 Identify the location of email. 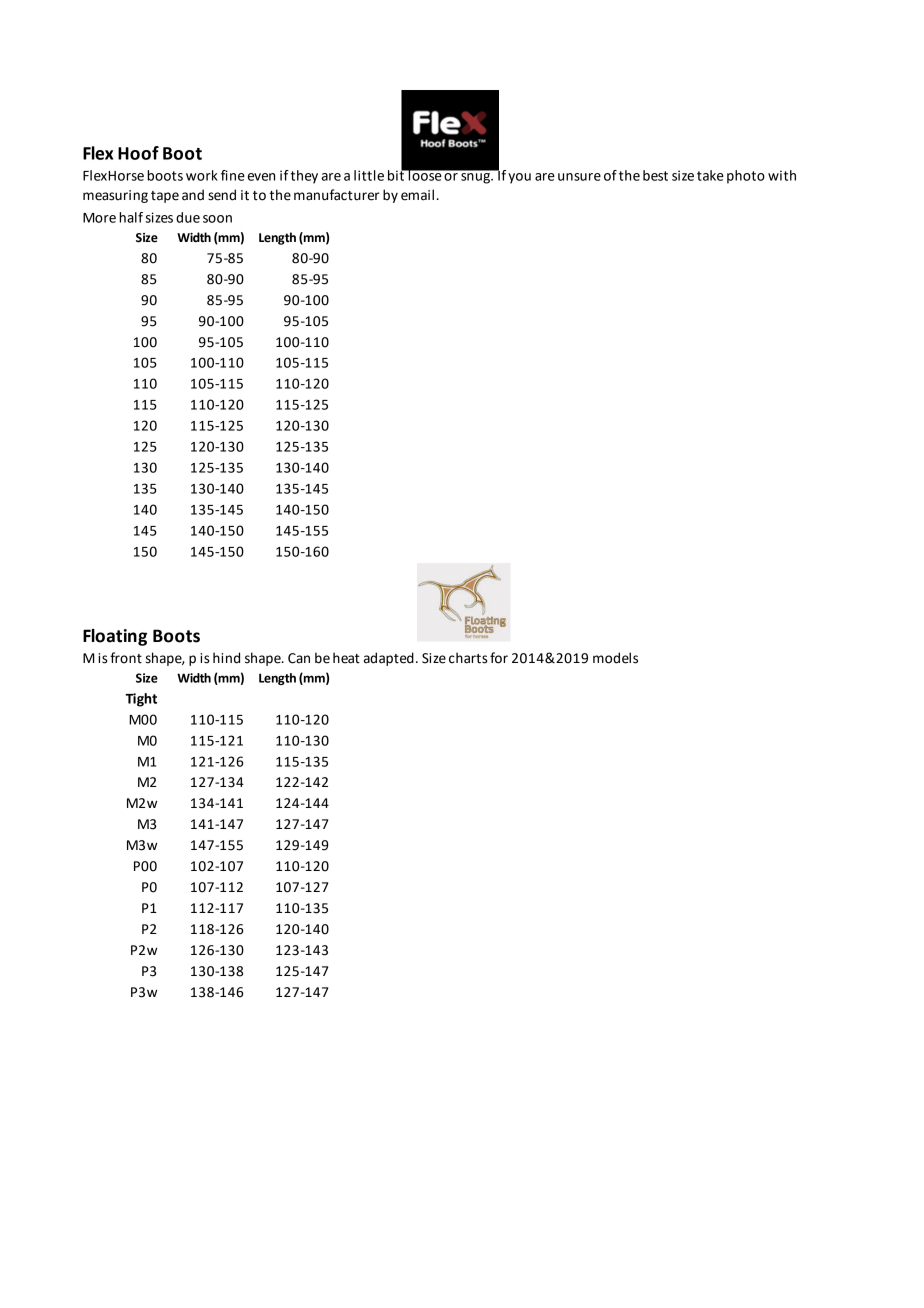
(417, 195).
